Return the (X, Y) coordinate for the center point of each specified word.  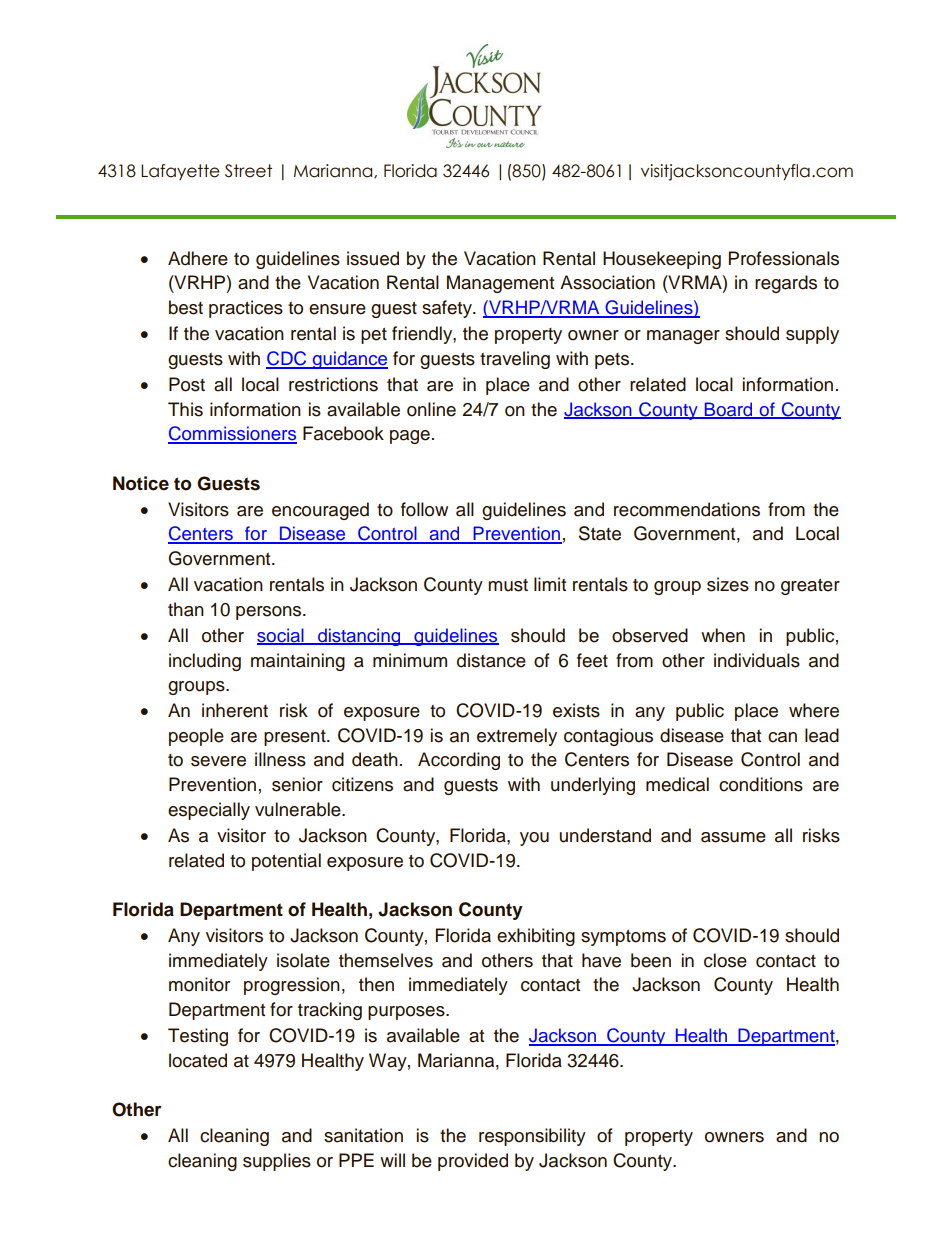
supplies (277, 1162)
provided (473, 1162)
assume (733, 837)
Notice (141, 483)
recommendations (687, 509)
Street (248, 171)
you (534, 839)
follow (424, 509)
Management (500, 284)
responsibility (532, 1137)
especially (209, 811)
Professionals (784, 258)
